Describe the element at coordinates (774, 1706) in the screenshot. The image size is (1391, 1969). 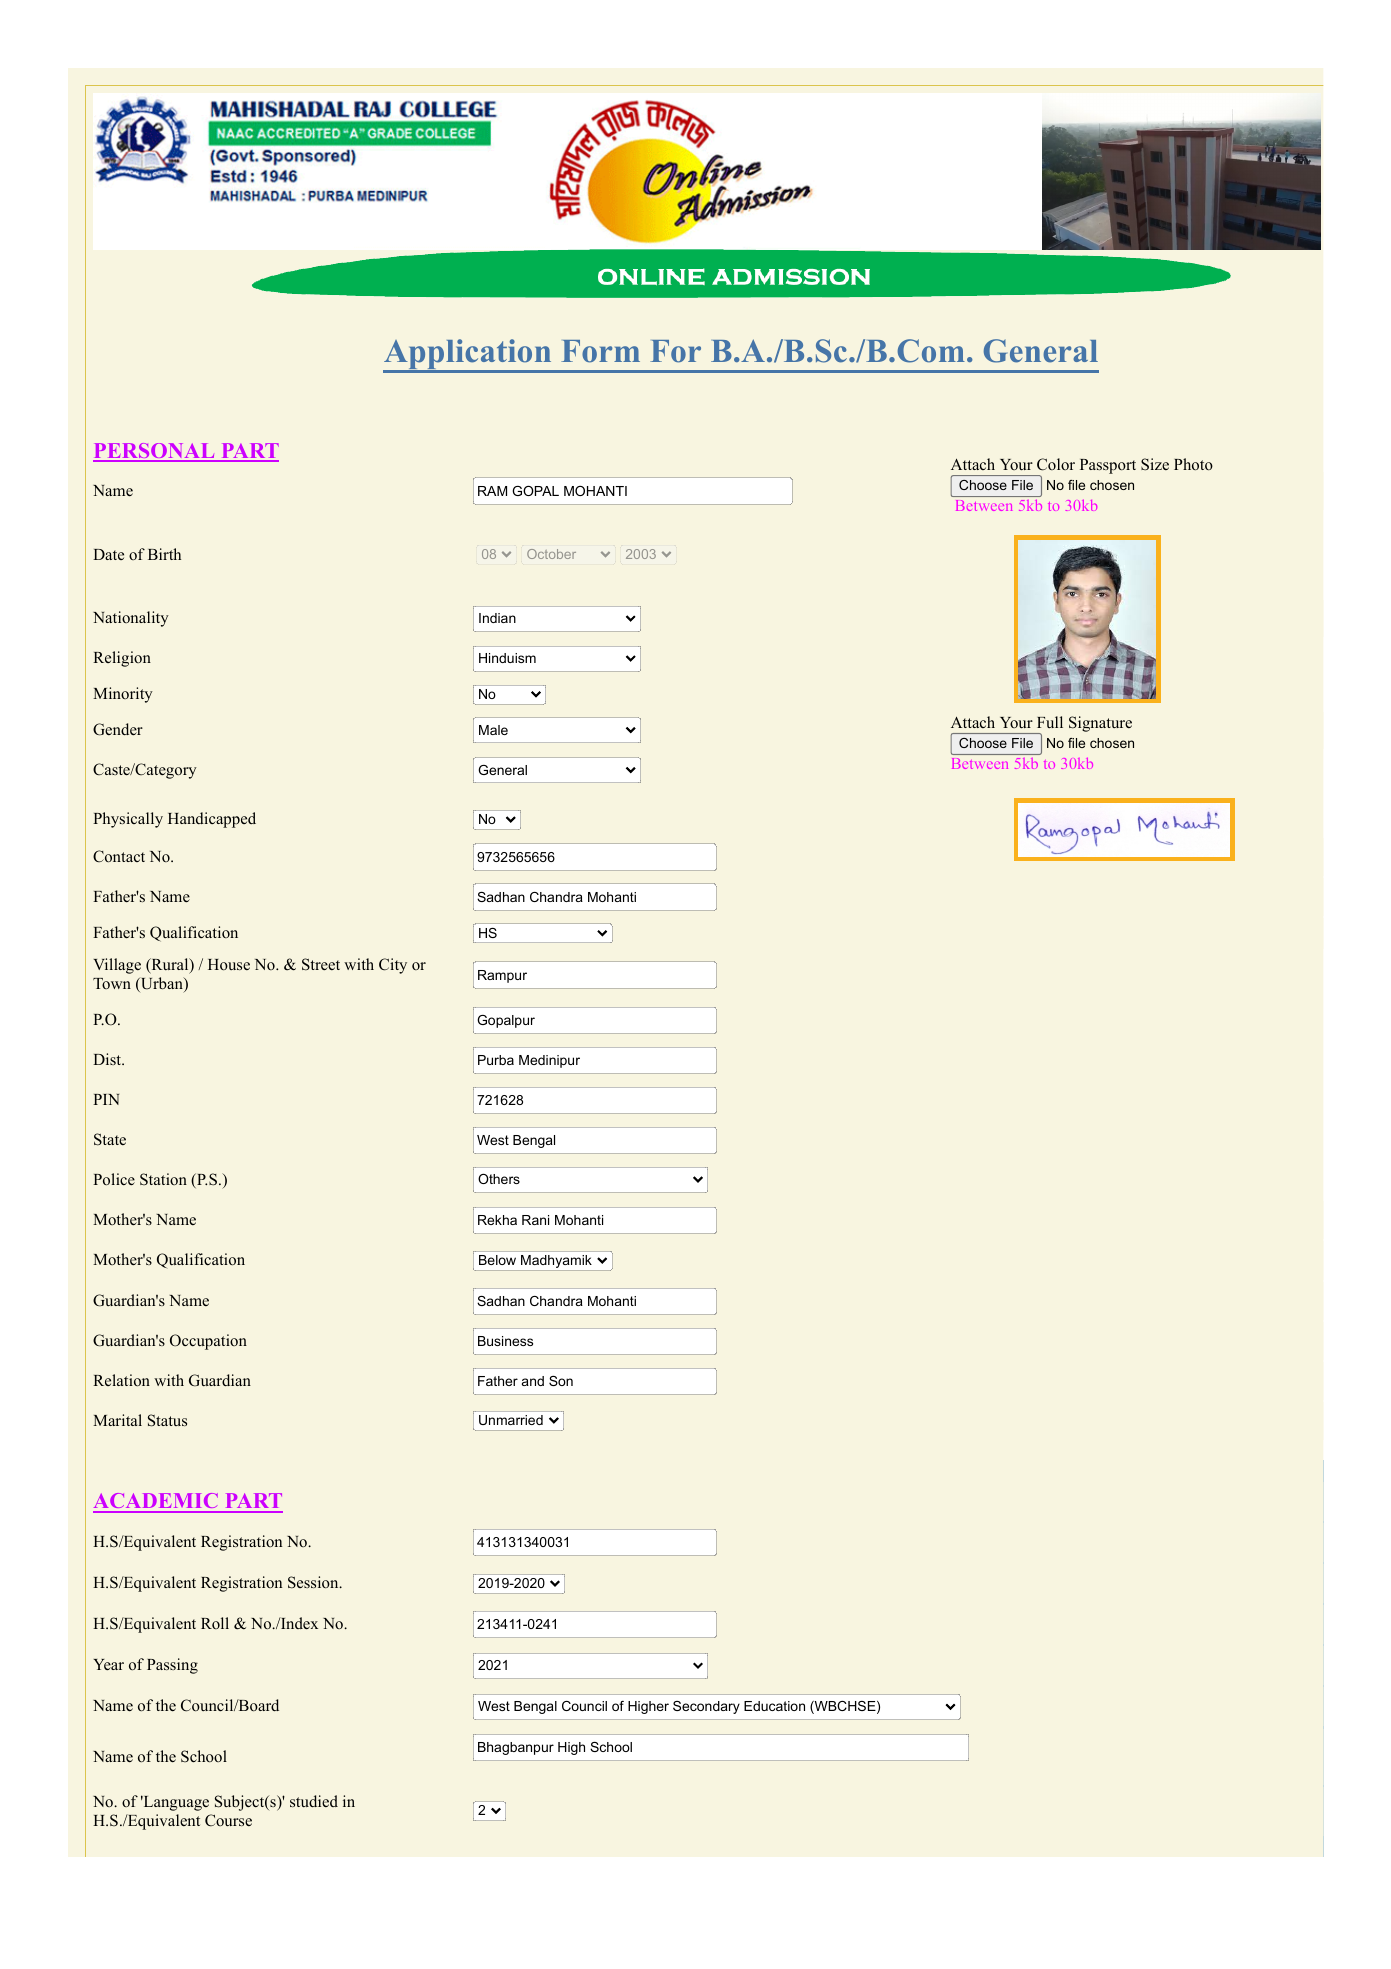
I see `Education` at that location.
